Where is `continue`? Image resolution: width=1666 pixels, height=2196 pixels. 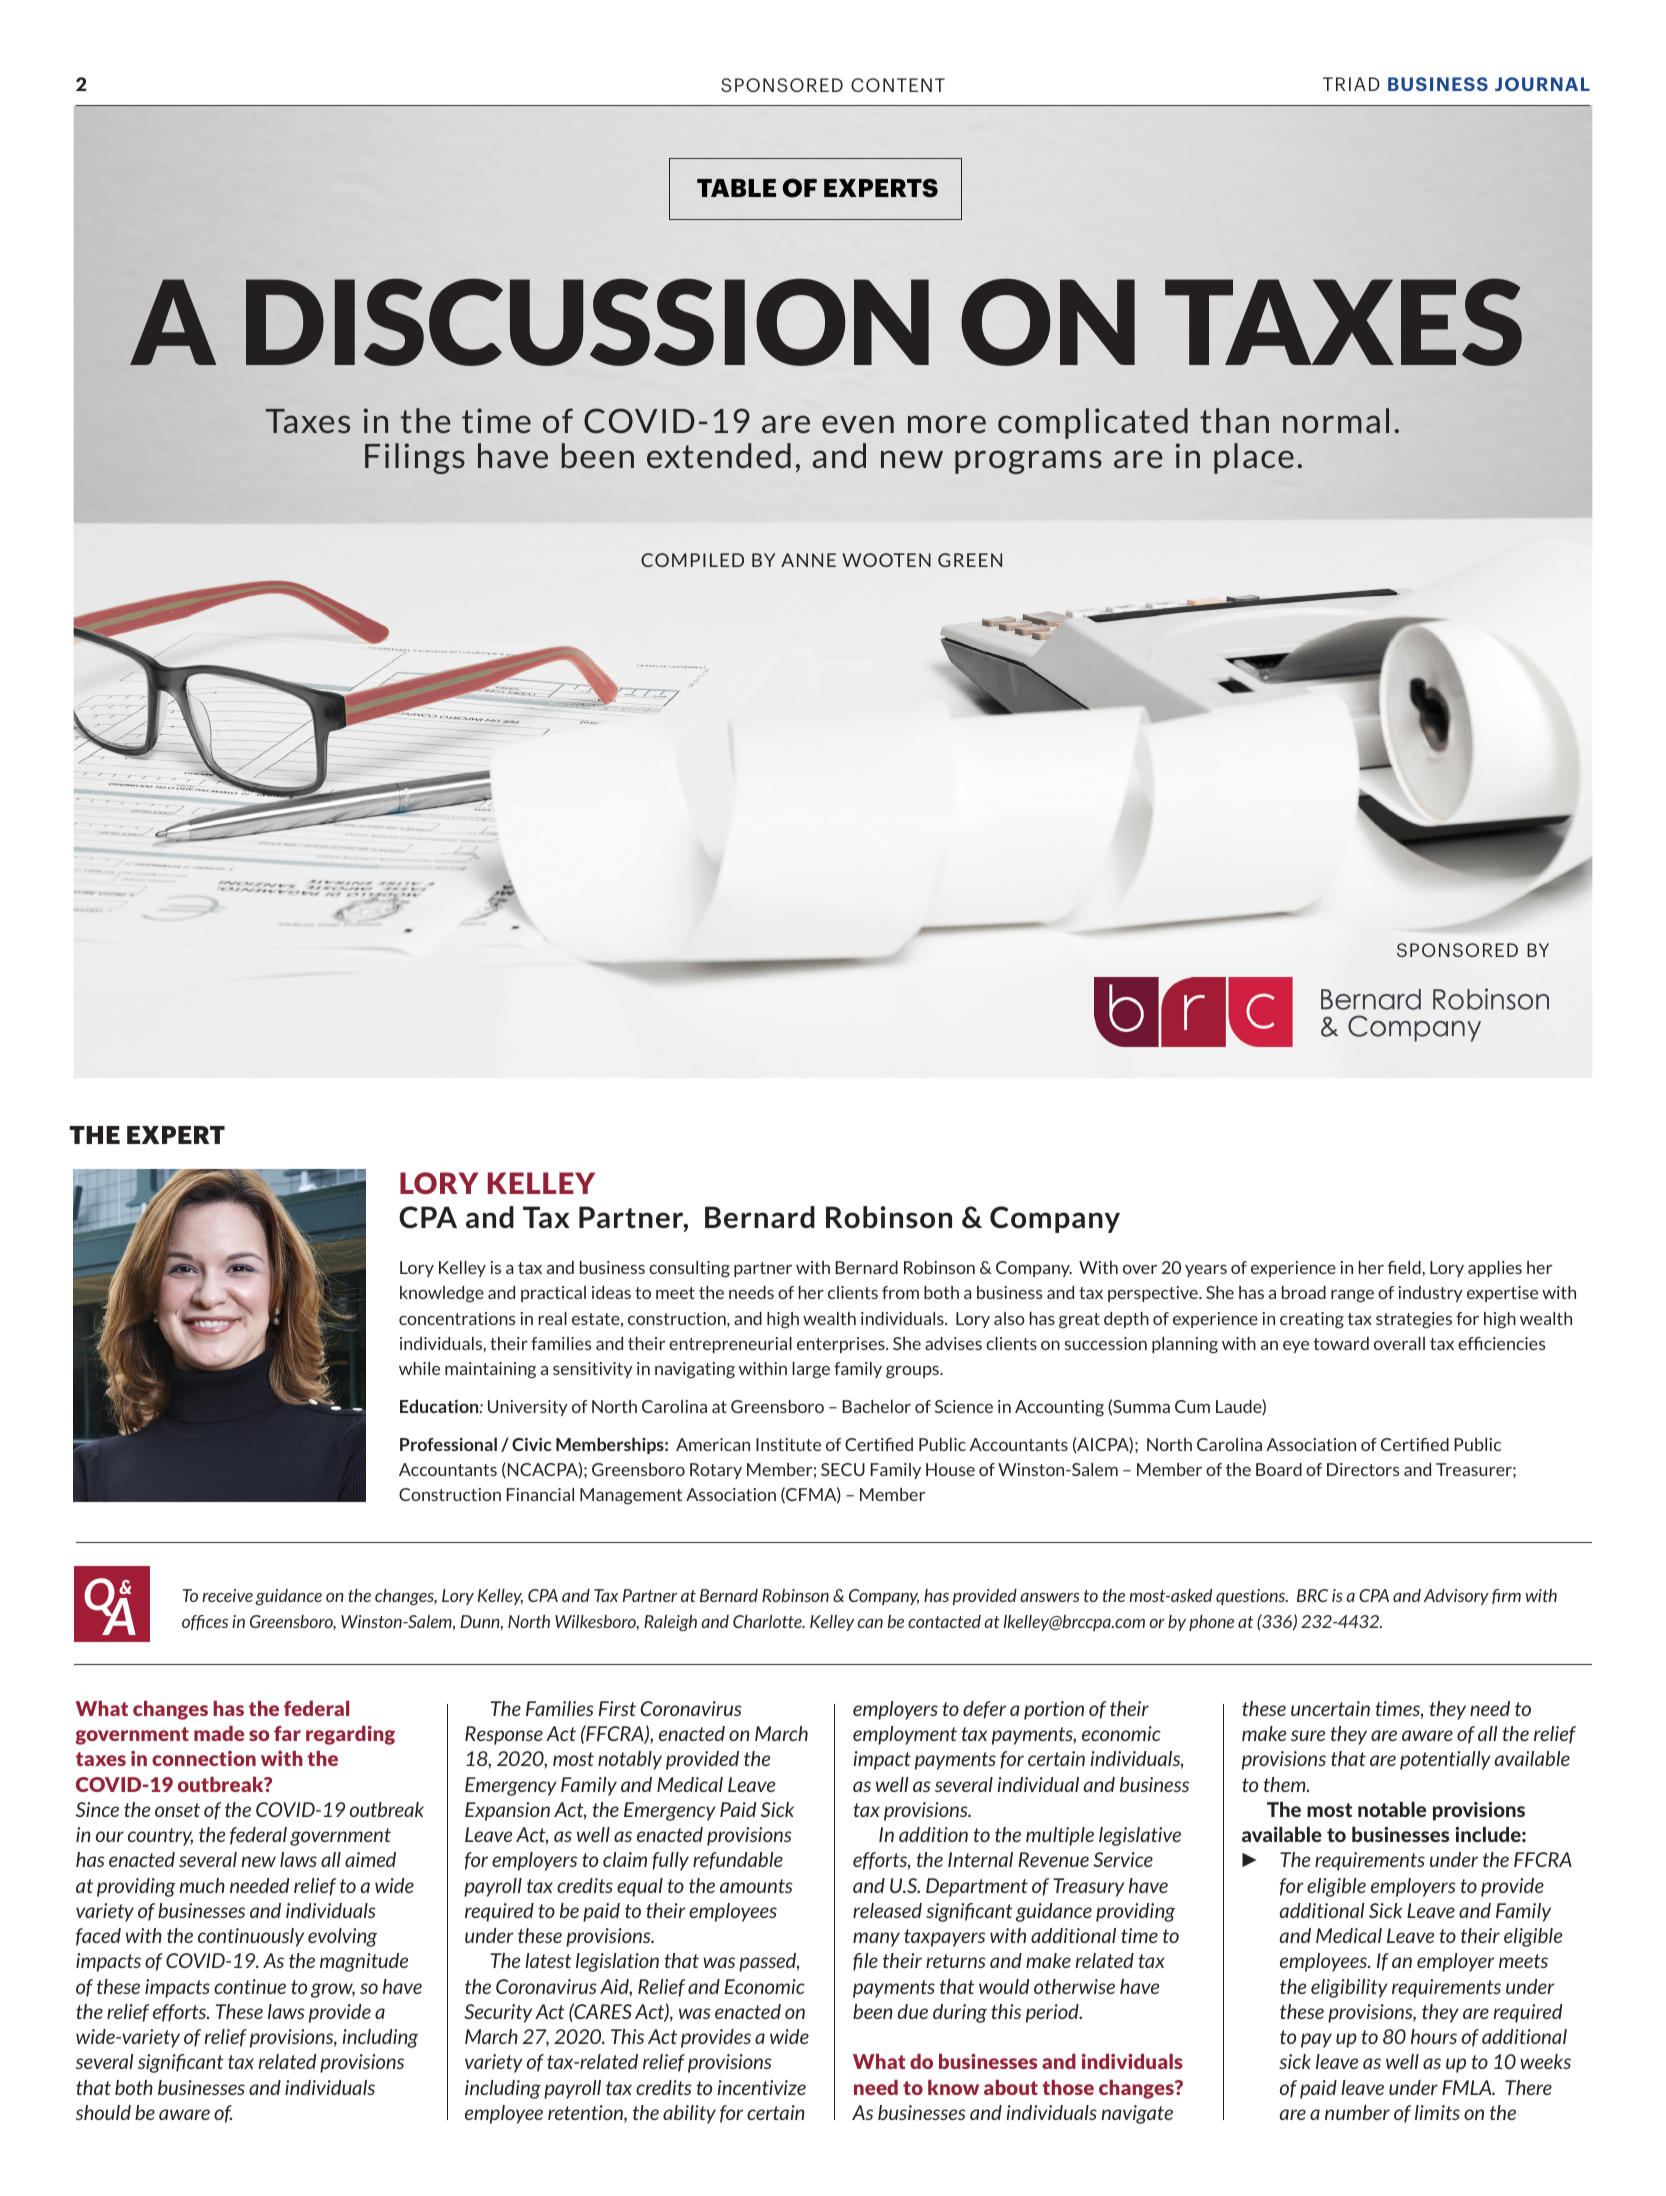
continue is located at coordinates (250, 1986).
